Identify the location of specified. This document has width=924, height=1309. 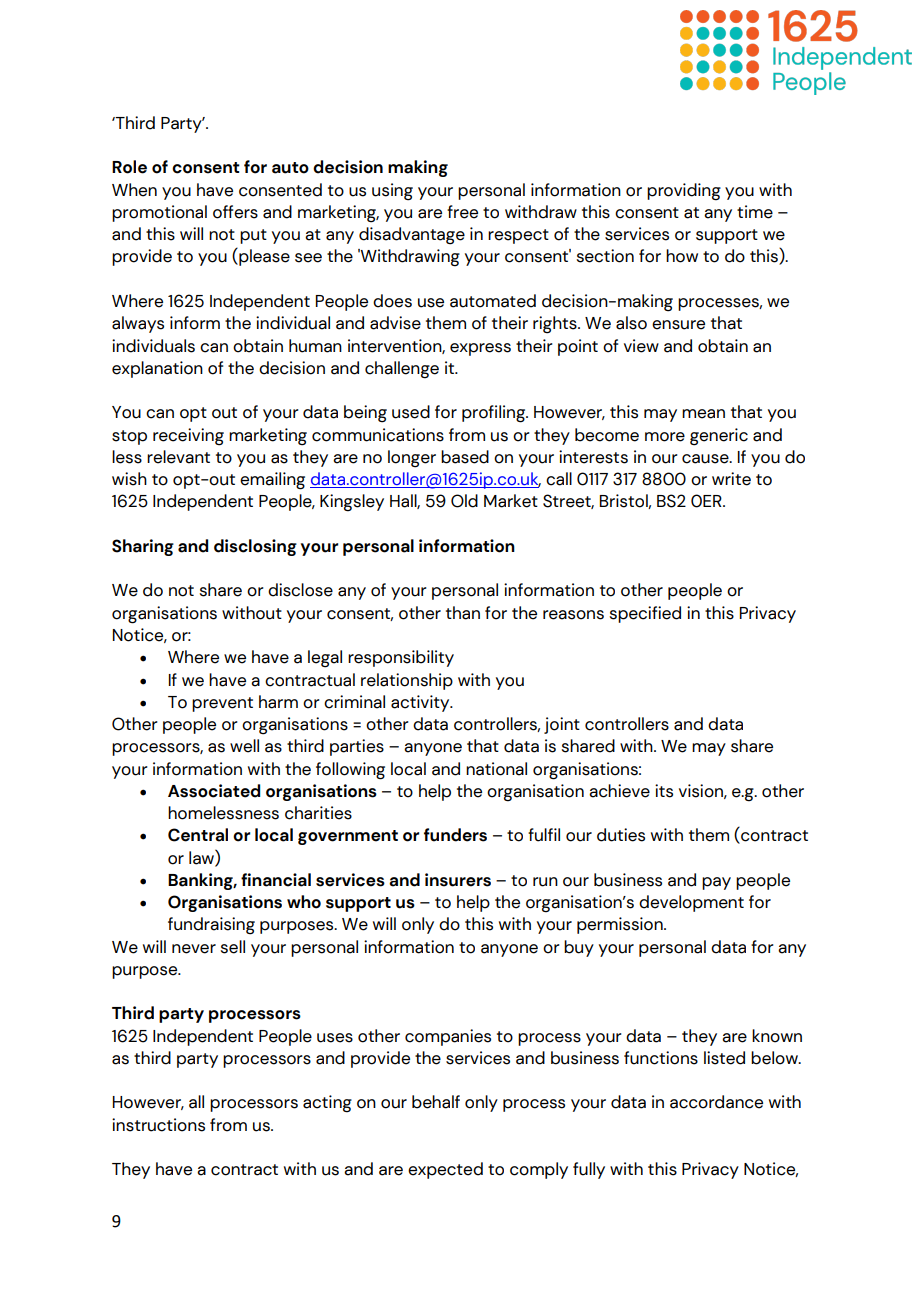
(645, 614).
